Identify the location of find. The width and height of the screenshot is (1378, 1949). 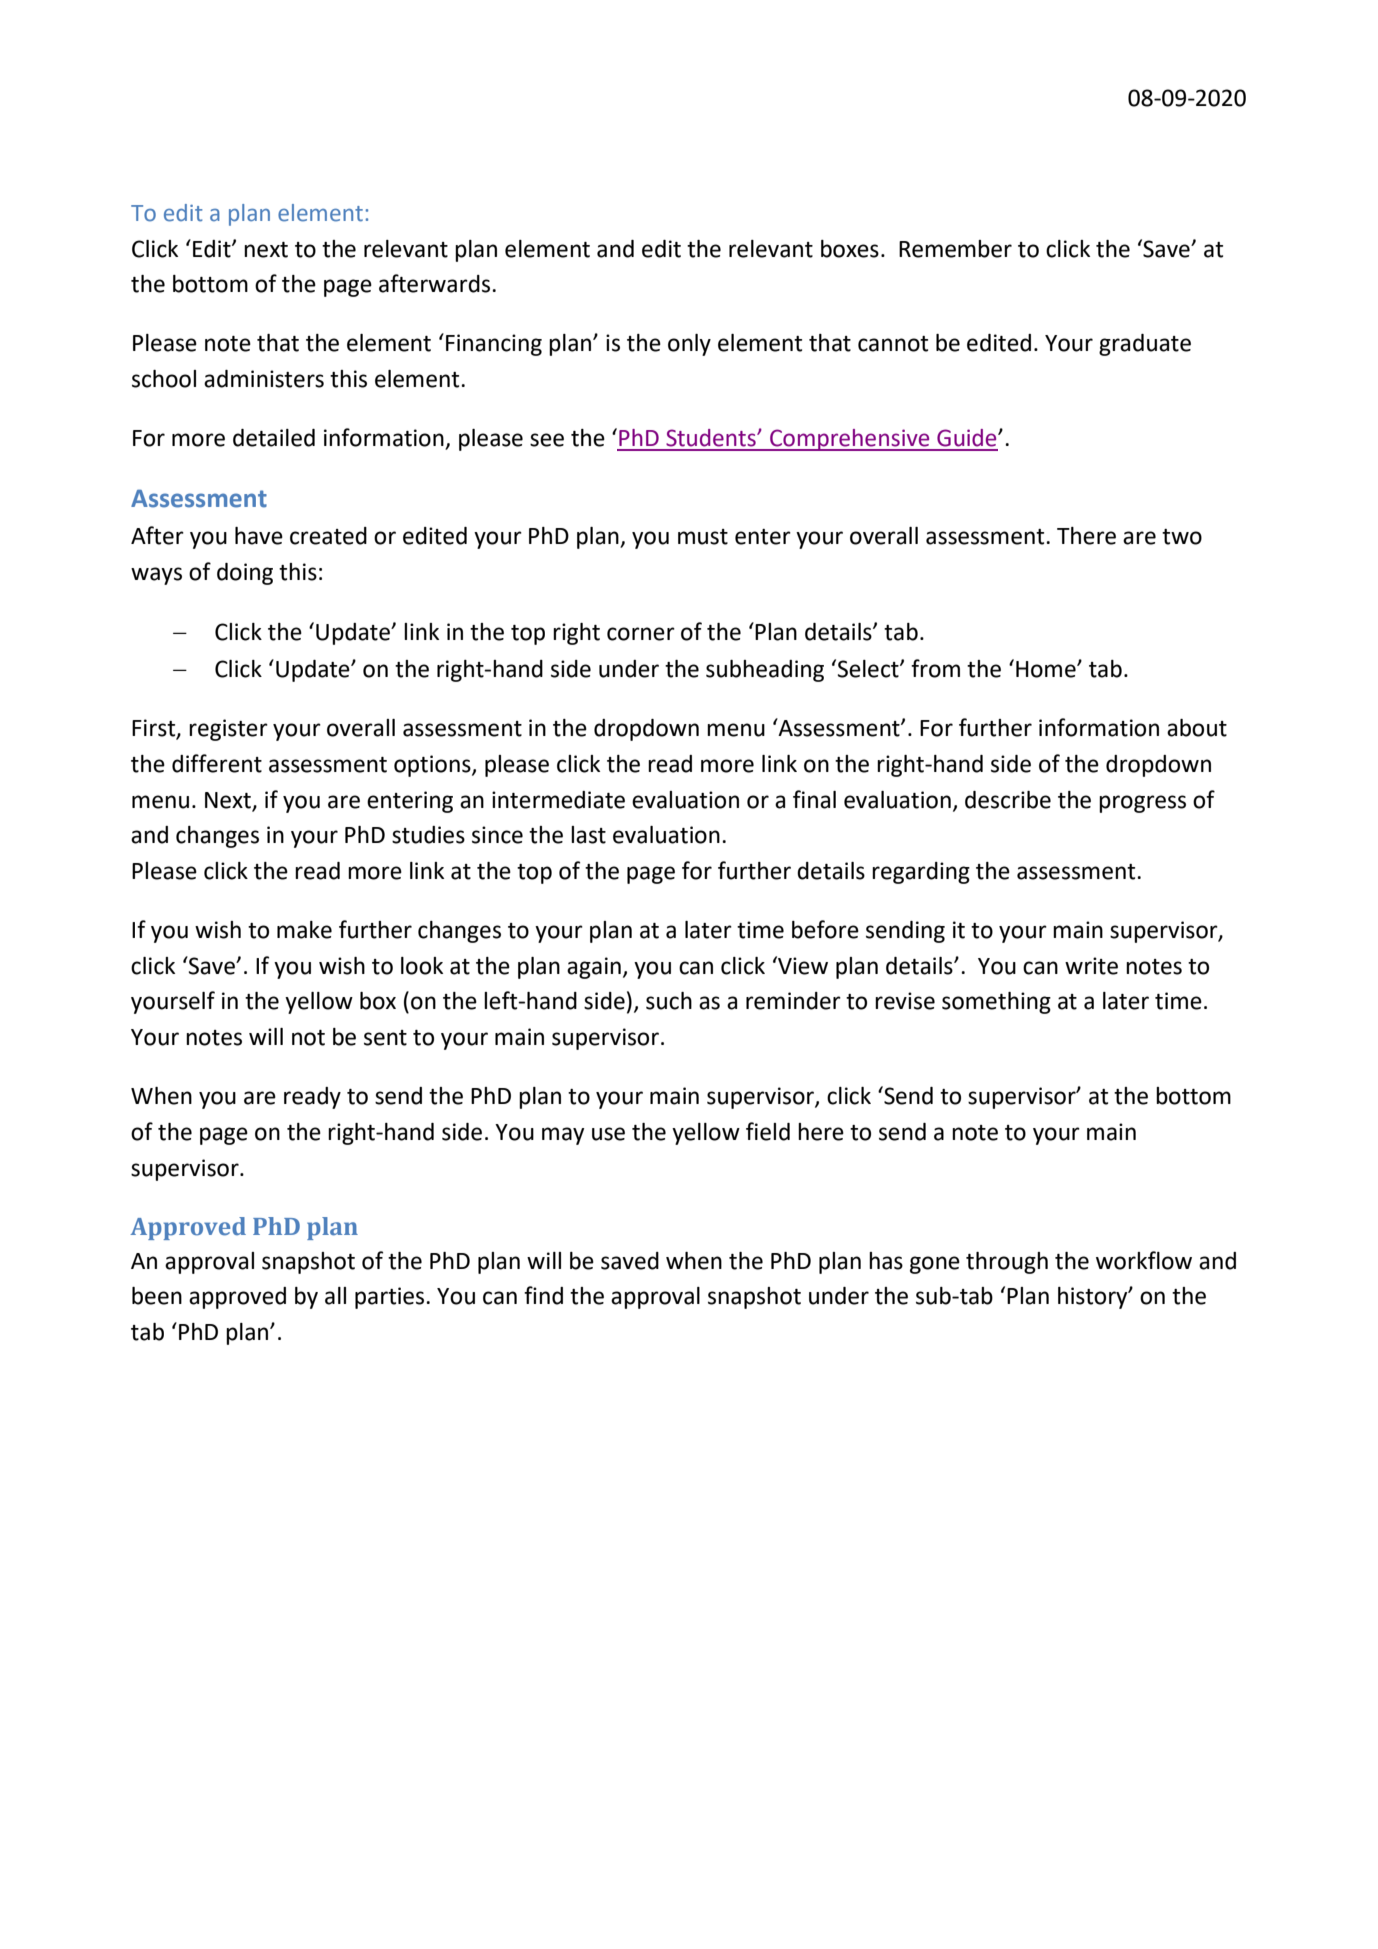
(543, 1295).
